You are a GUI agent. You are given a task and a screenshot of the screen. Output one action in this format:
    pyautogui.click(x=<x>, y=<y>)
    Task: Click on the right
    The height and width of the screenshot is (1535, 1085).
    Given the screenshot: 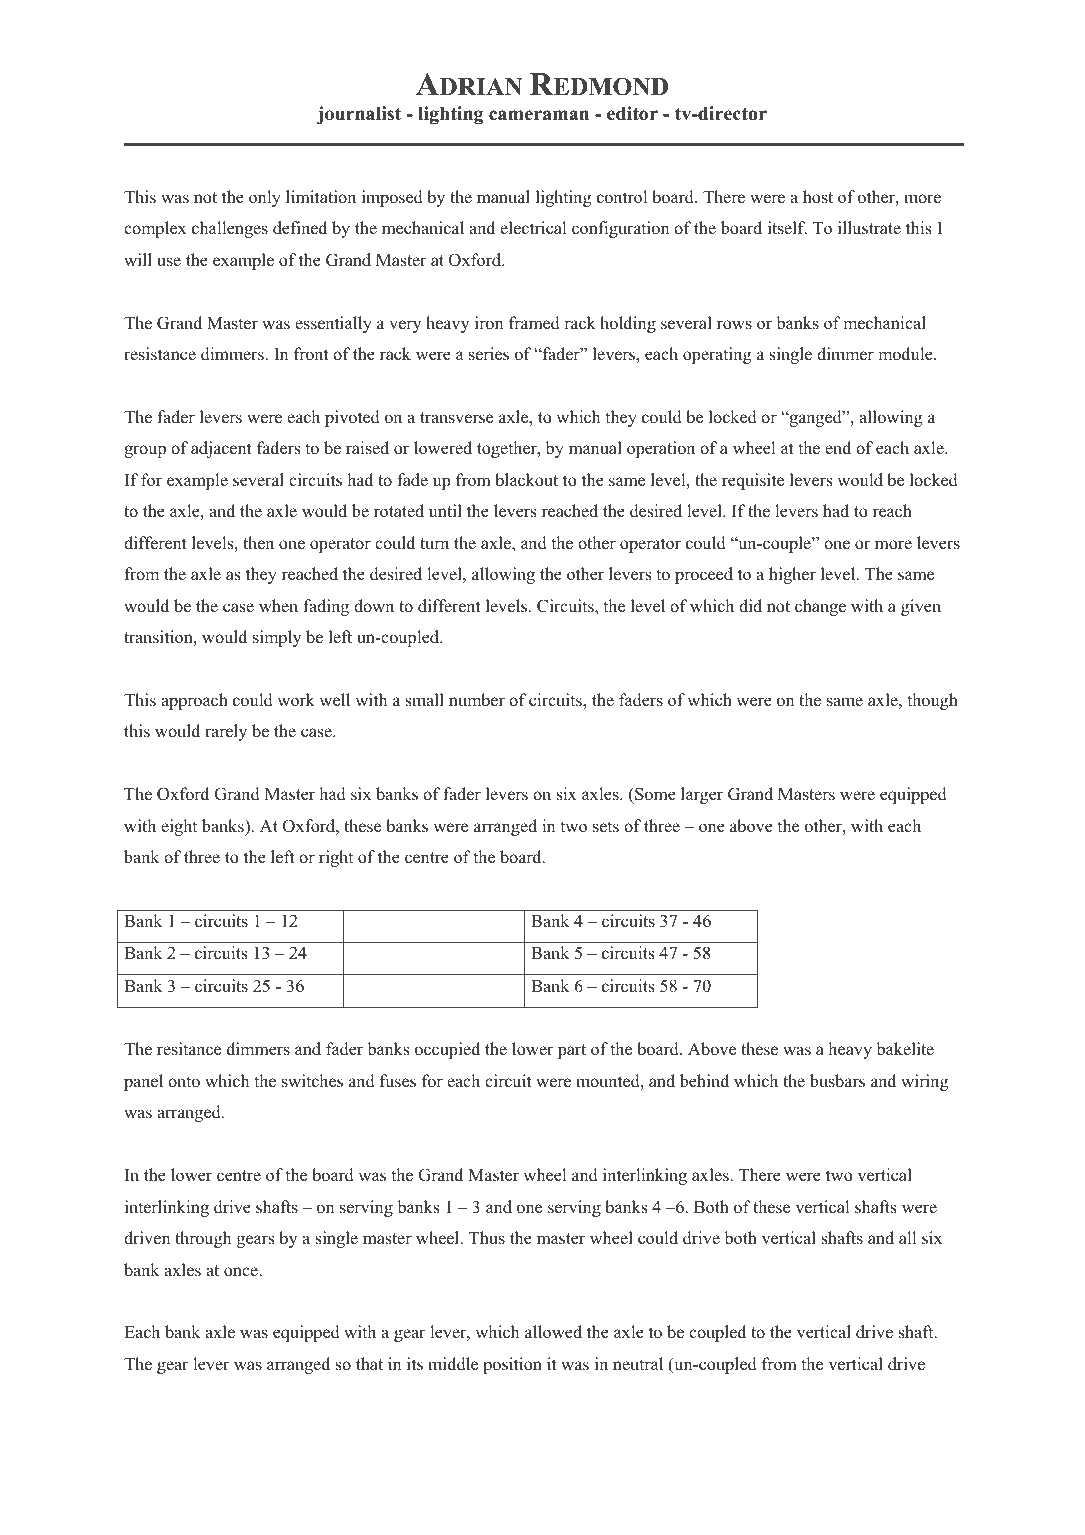 What is the action you would take?
    pyautogui.click(x=336, y=858)
